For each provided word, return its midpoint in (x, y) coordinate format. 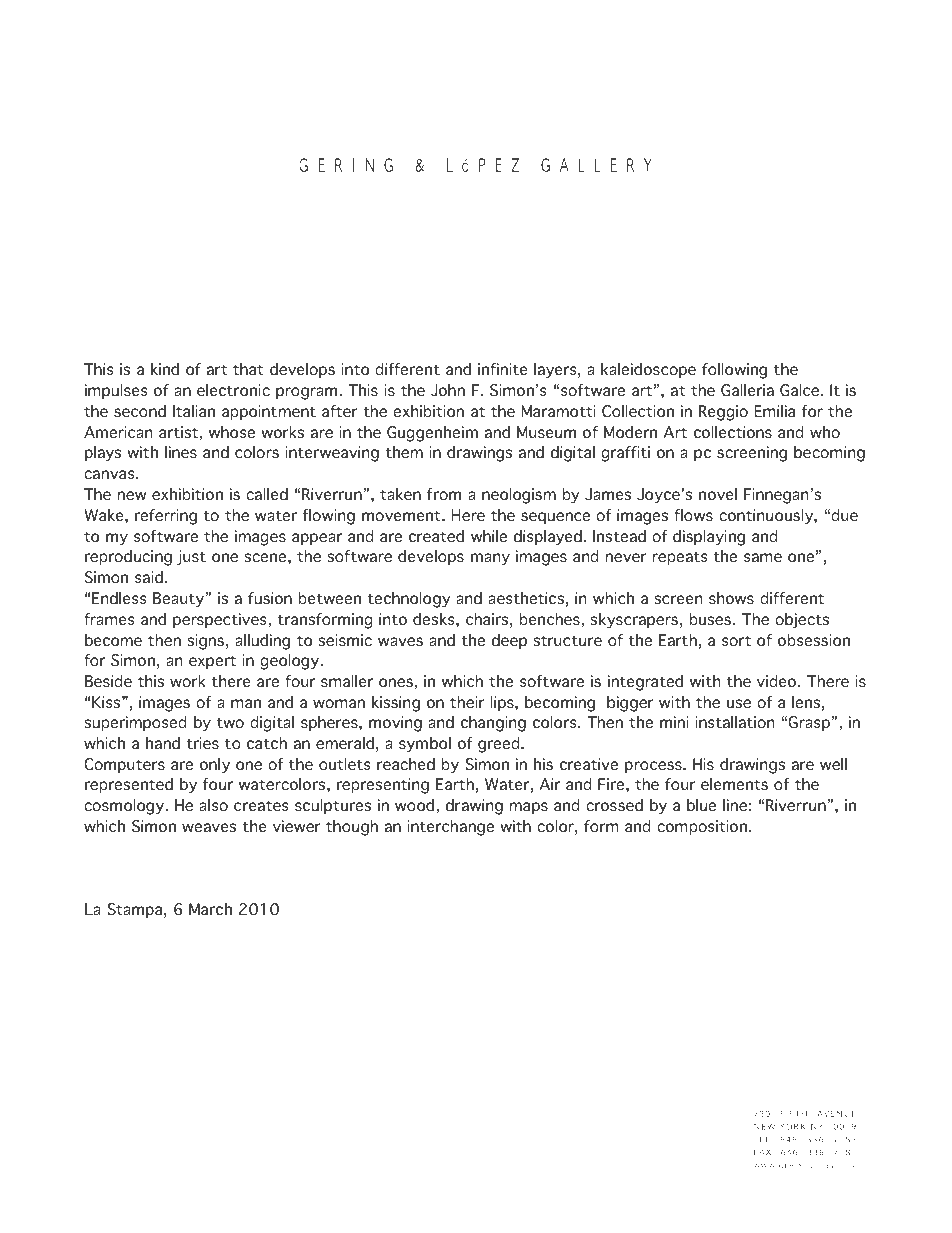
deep (509, 642)
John (448, 390)
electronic (233, 390)
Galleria (747, 390)
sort (736, 641)
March (210, 909)
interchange (451, 828)
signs (205, 642)
